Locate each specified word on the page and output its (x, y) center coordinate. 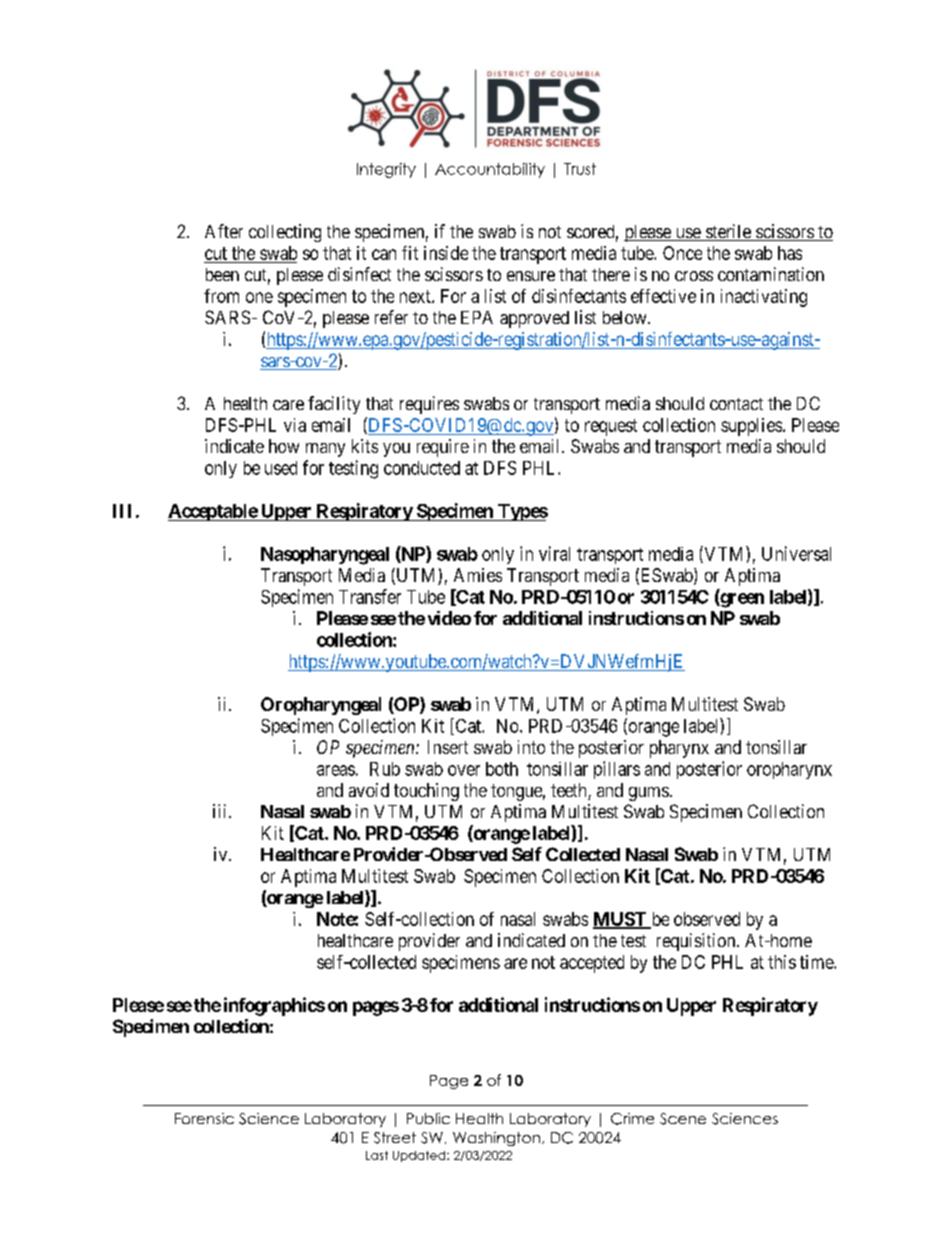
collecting (285, 233)
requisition (697, 942)
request (611, 427)
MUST (621, 920)
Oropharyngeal (321, 706)
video (449, 618)
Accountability (490, 170)
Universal (796, 553)
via (295, 425)
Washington (496, 1139)
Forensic (204, 1118)
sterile (728, 232)
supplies (751, 427)
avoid (369, 790)
